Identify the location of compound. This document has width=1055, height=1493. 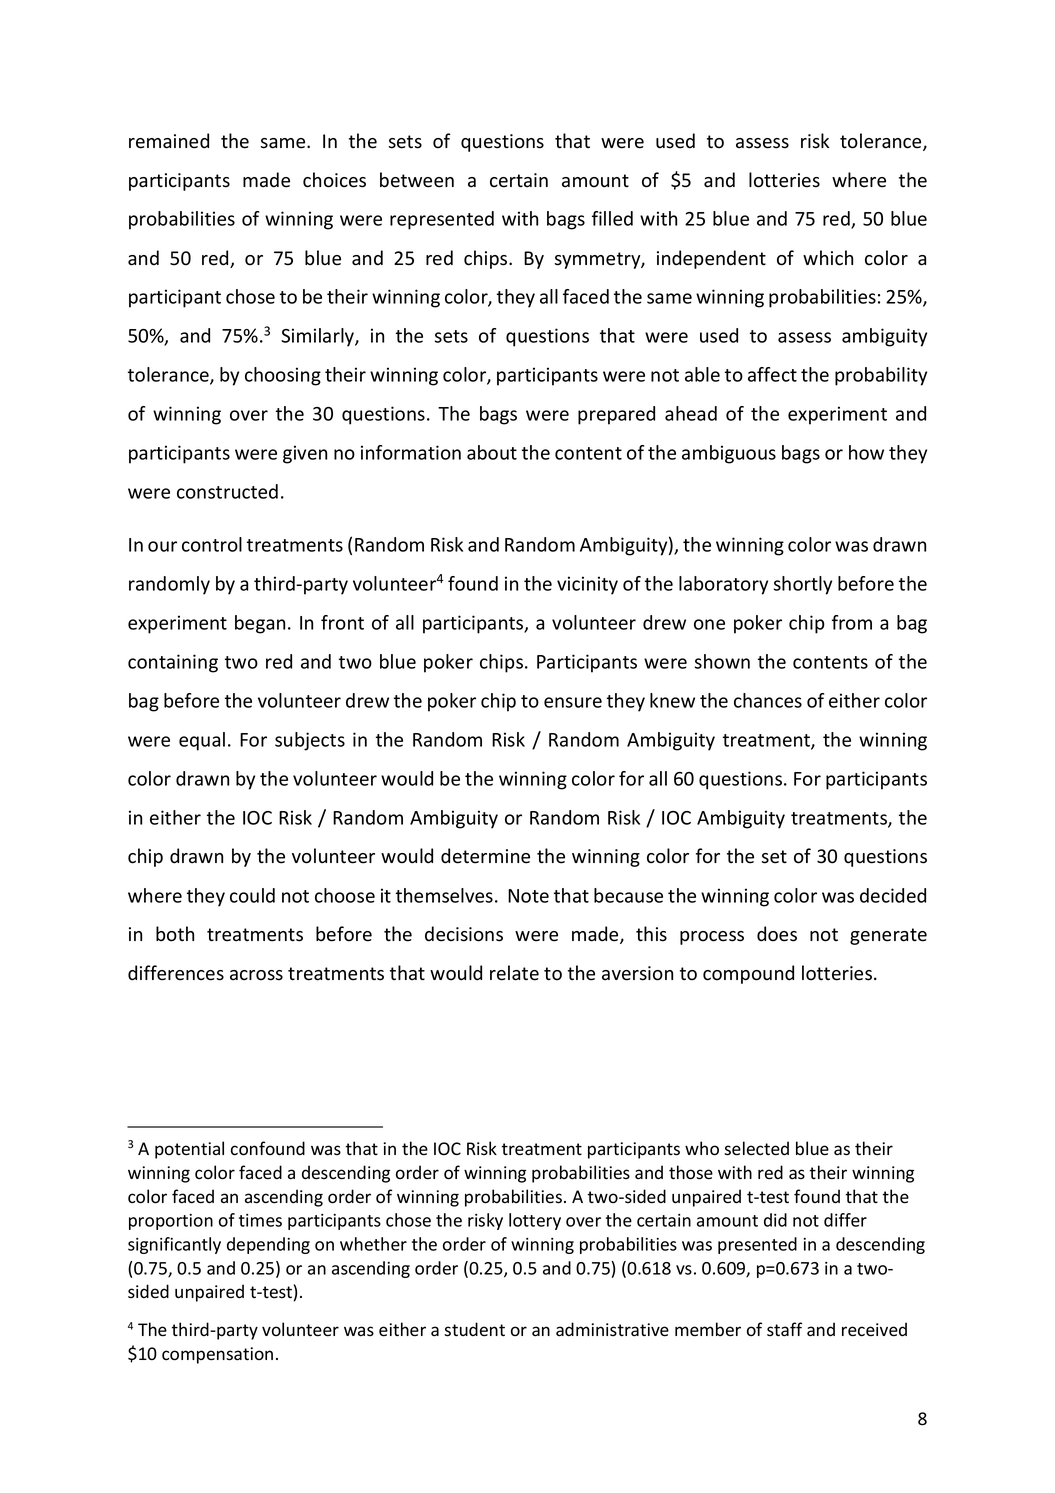
(748, 974).
